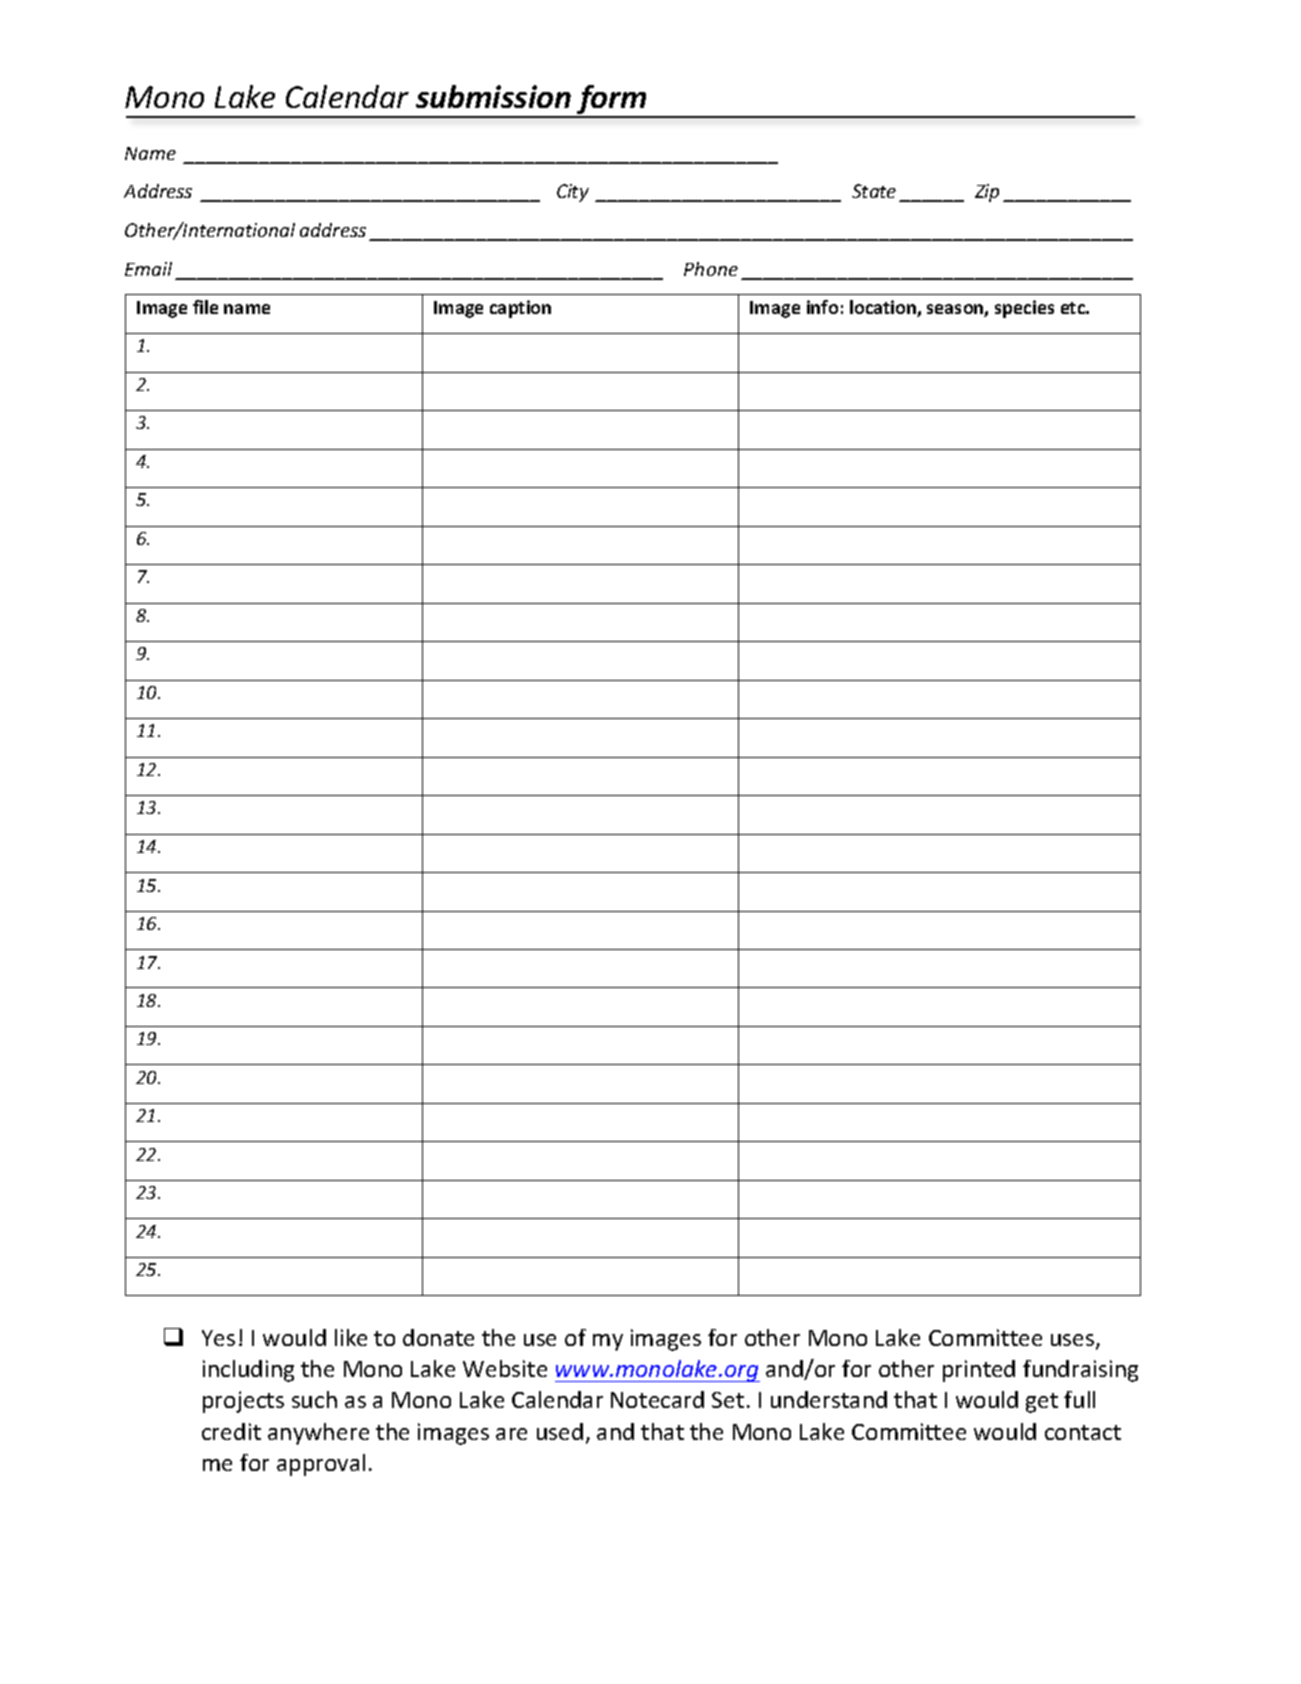  I want to click on form, so click(612, 101).
